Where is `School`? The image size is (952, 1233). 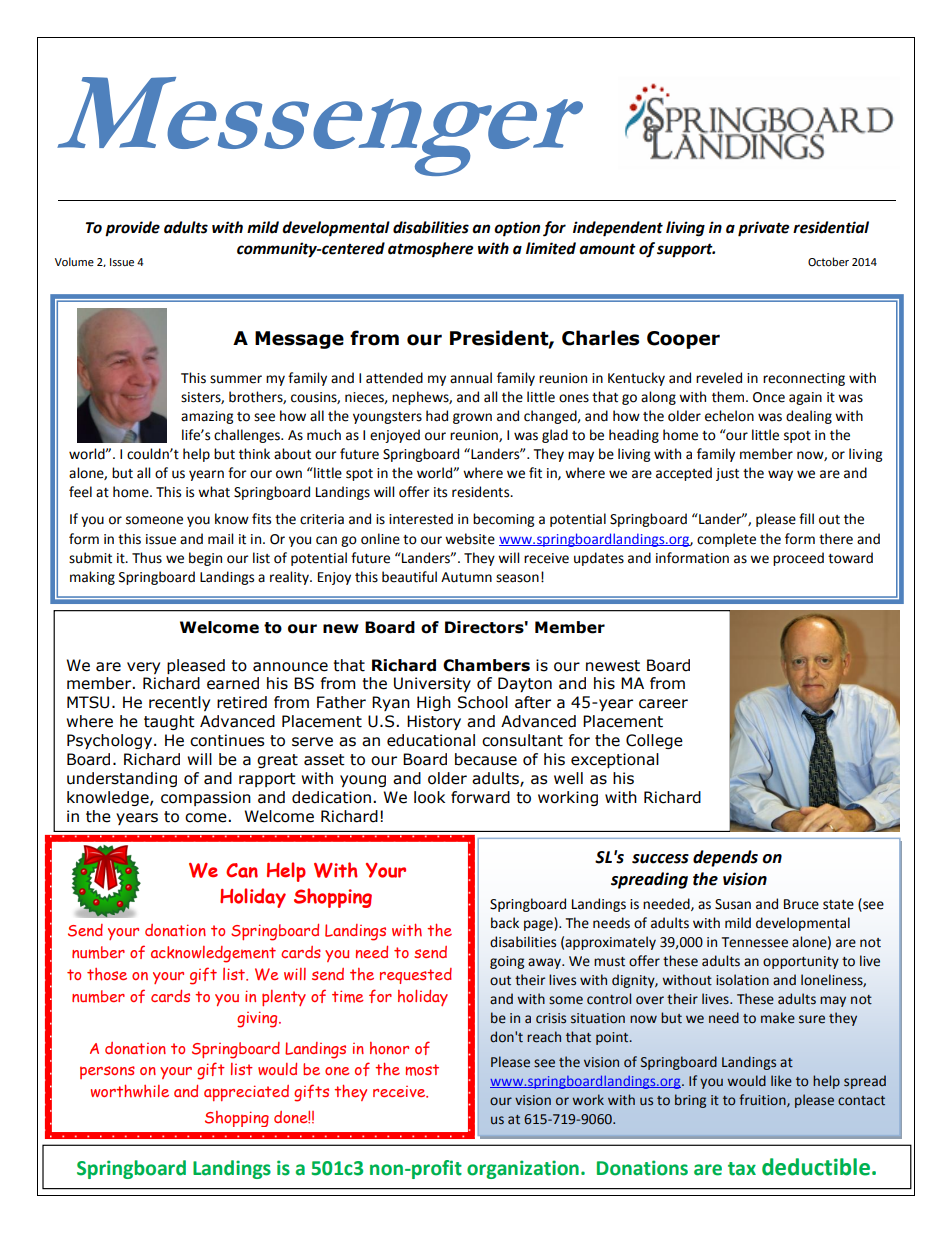
School is located at coordinates (483, 702).
